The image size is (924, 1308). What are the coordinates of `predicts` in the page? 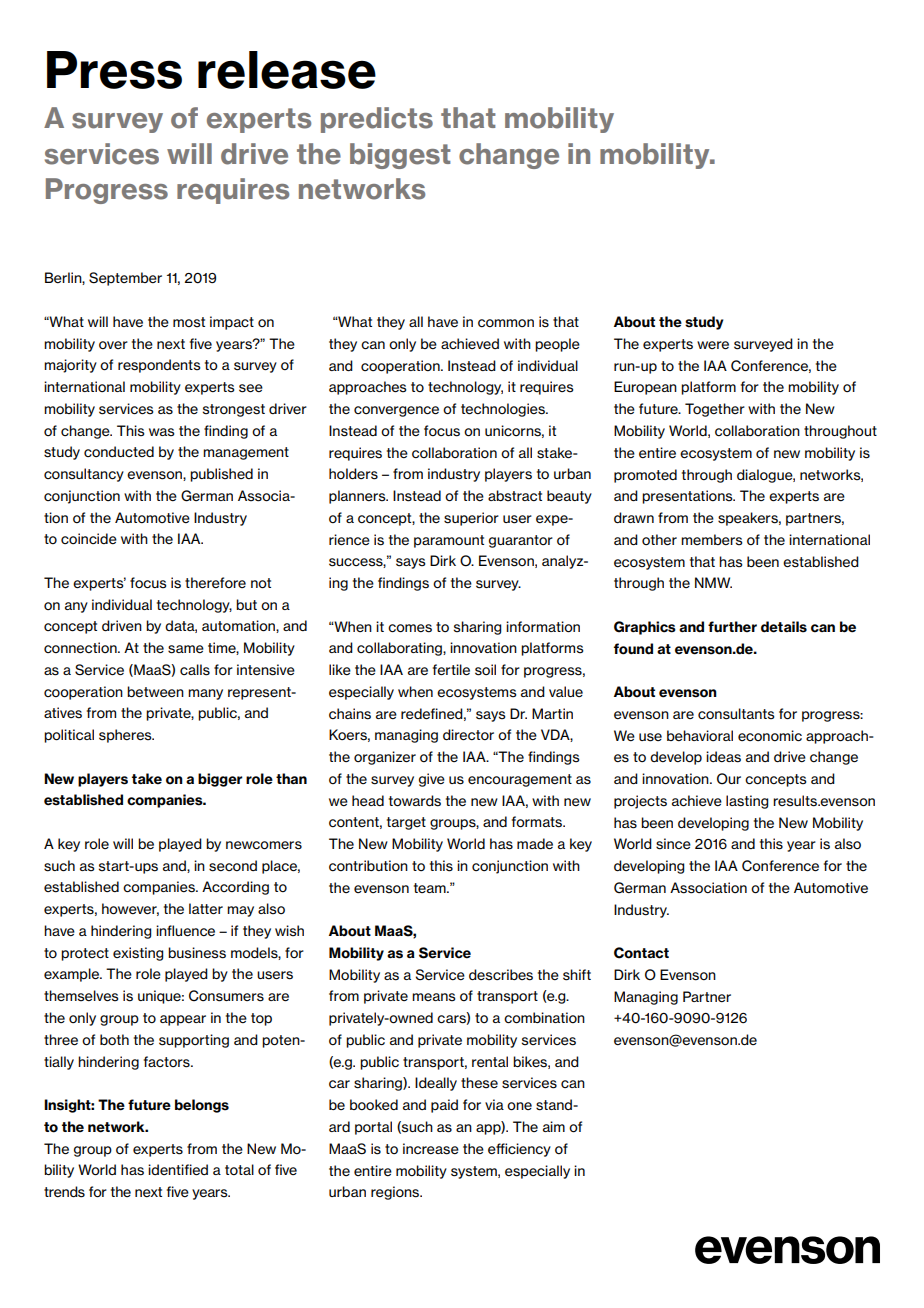 It's located at (377, 120).
